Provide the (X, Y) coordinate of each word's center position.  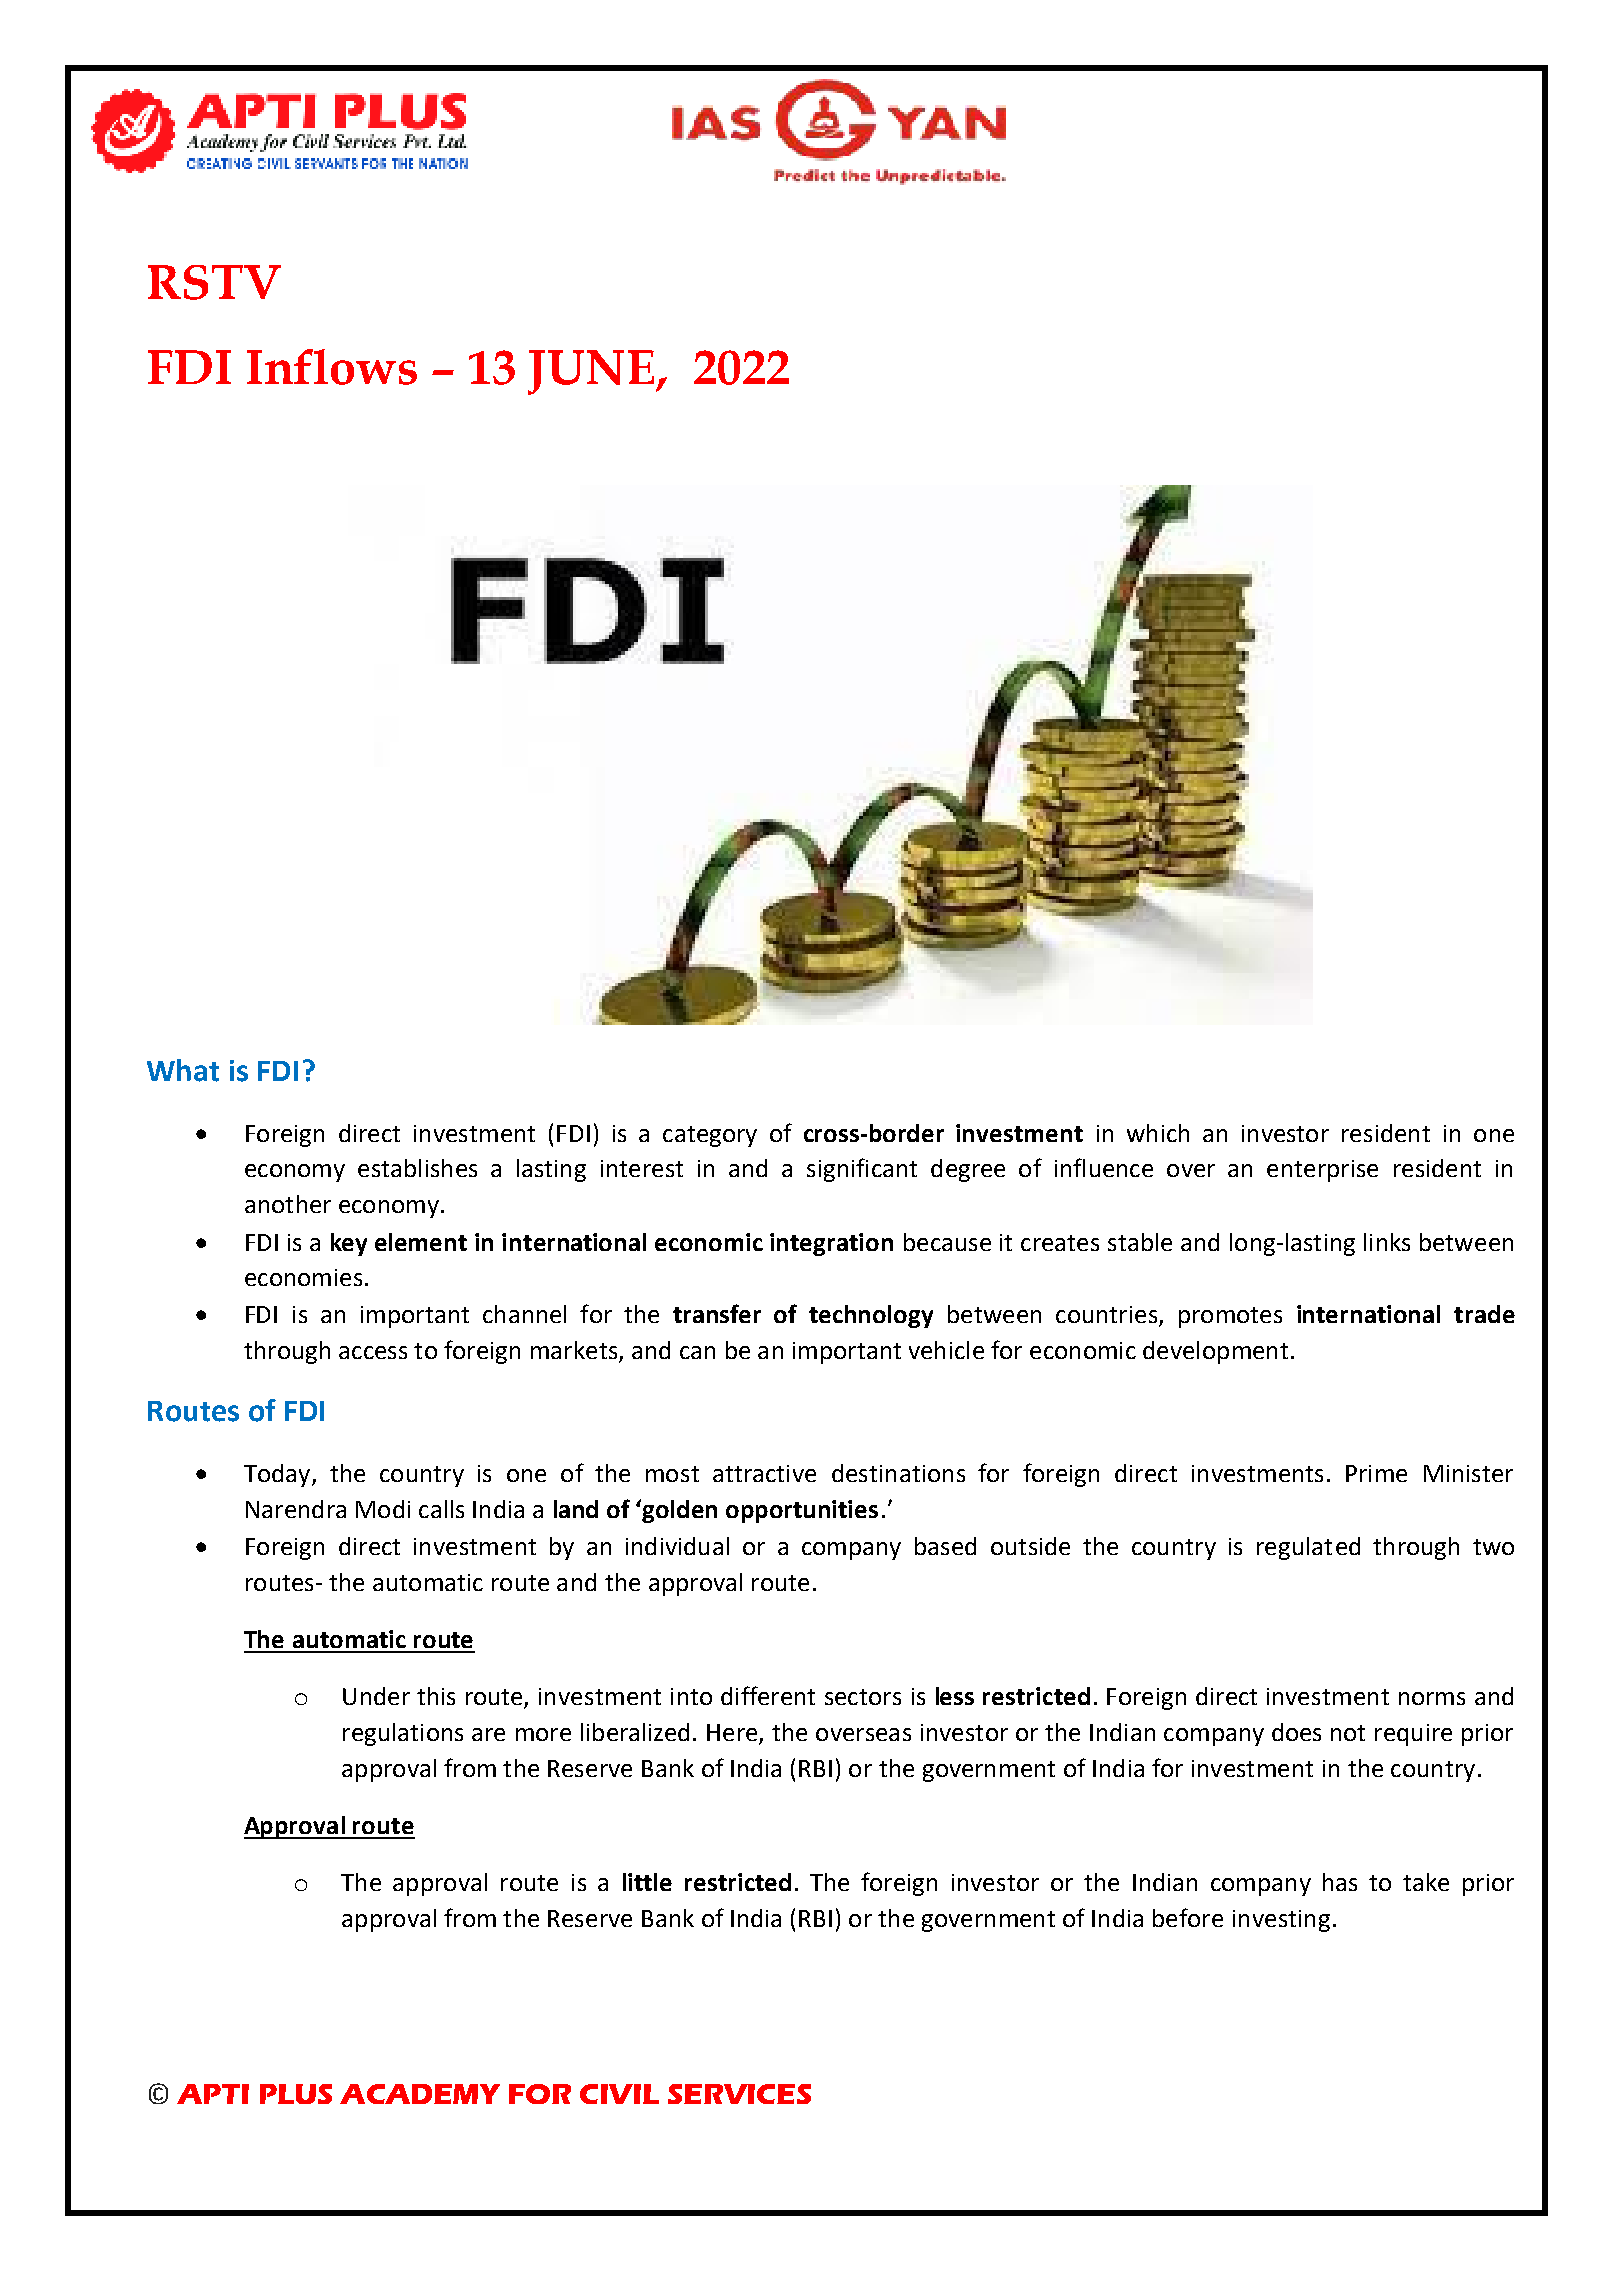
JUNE (592, 372)
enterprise (1322, 1171)
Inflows (332, 367)
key (349, 1244)
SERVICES (739, 2094)
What (183, 1070)
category (710, 1136)
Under (376, 1696)
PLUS (296, 2094)
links (1387, 1242)
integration (831, 1244)
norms (1432, 1698)
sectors (863, 1697)
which (1158, 1133)
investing (1281, 1921)
